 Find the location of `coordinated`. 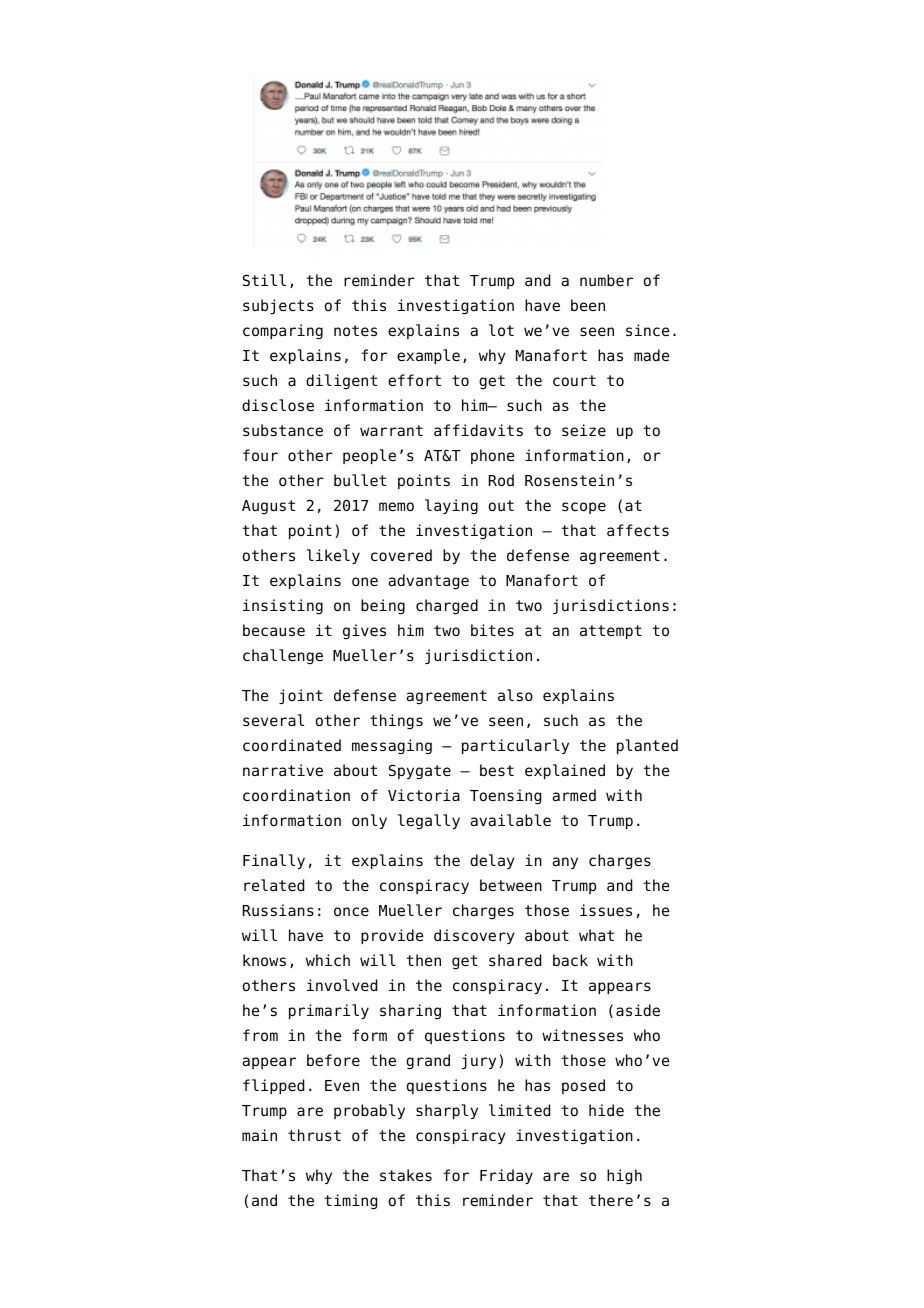

coordinated is located at coordinates (292, 745).
